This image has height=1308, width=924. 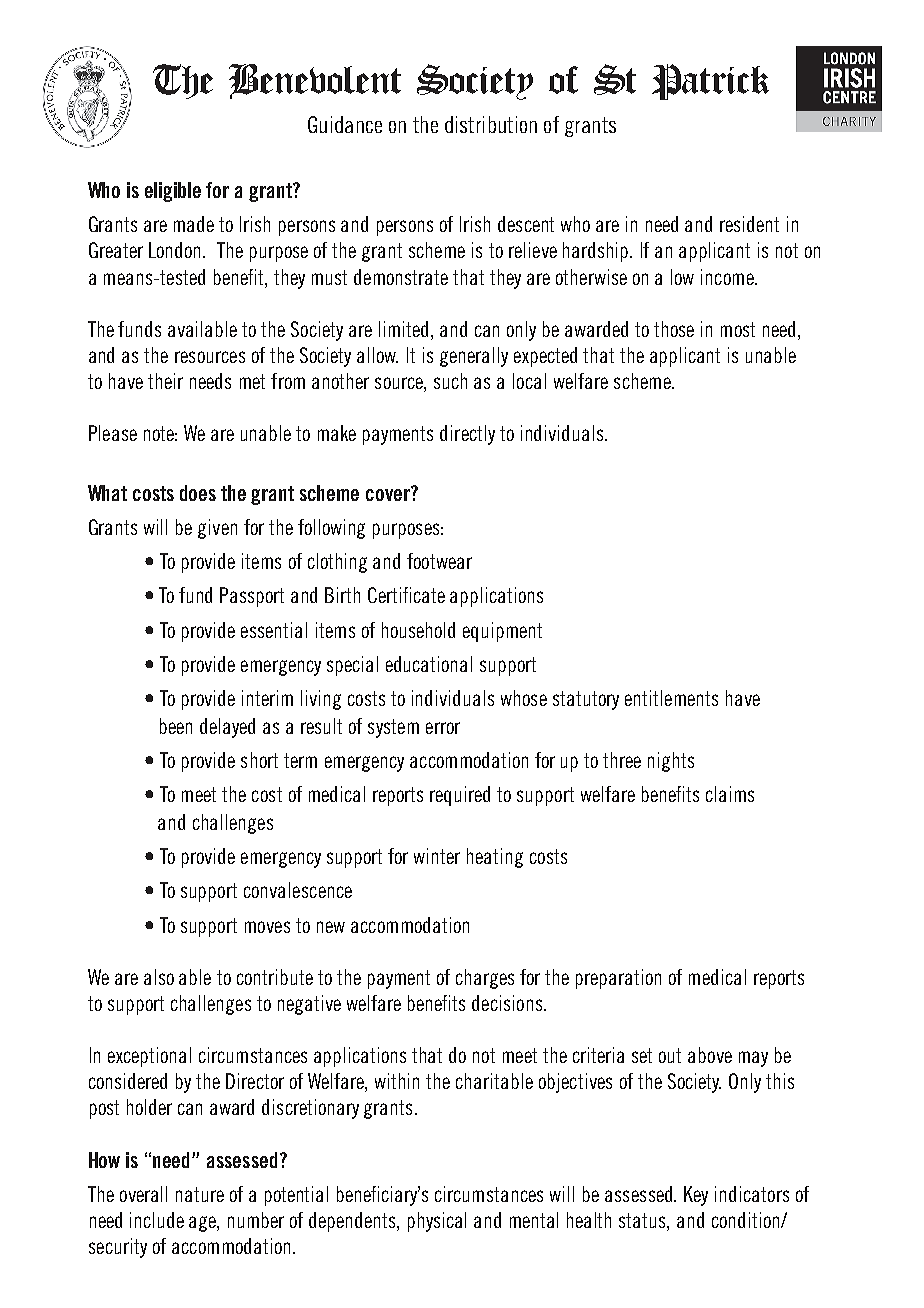 I want to click on nature, so click(x=200, y=1194).
